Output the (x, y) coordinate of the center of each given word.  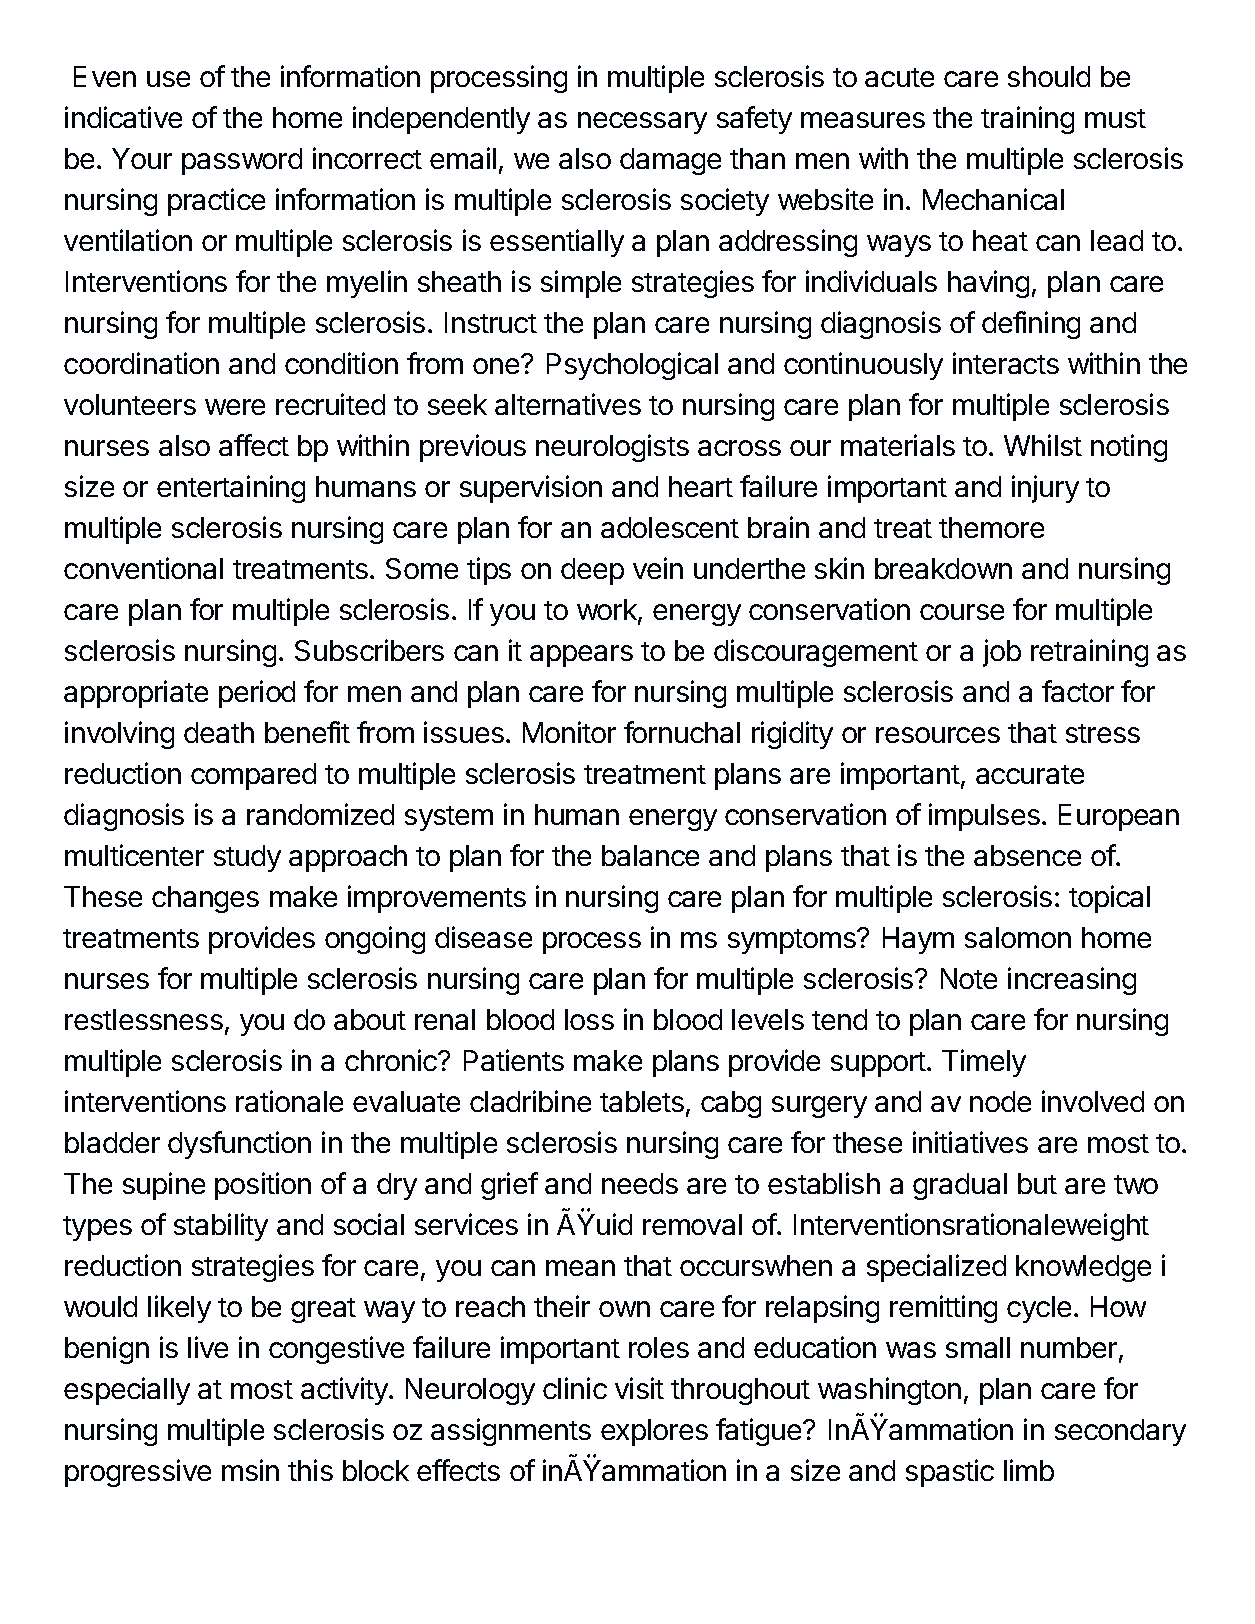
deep (592, 571)
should (1049, 76)
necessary (642, 123)
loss (589, 1019)
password (242, 161)
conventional (143, 568)
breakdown (943, 568)
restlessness (144, 1019)
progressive (138, 1473)
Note (969, 978)
